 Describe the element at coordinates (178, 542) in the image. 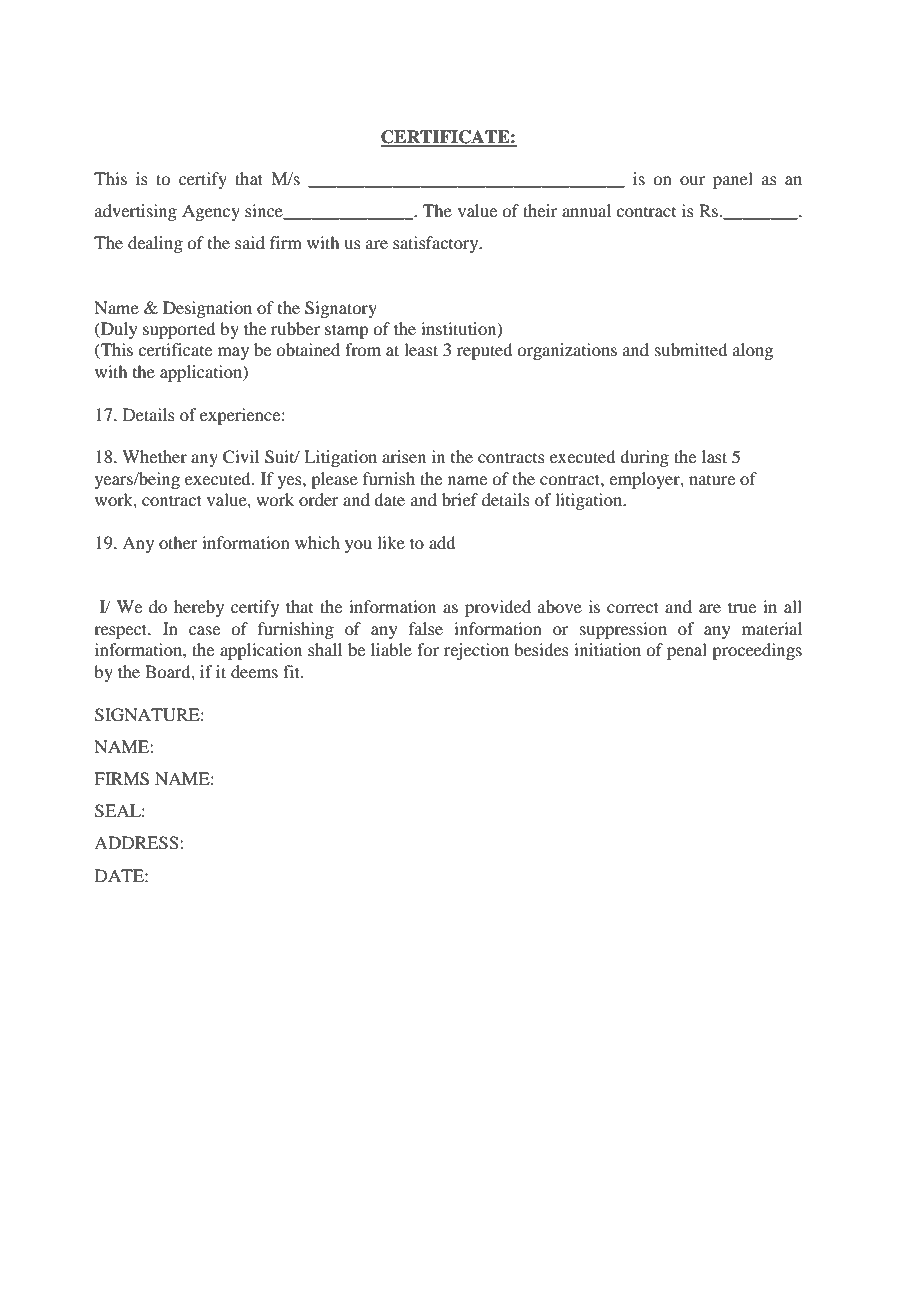

I see `other` at that location.
